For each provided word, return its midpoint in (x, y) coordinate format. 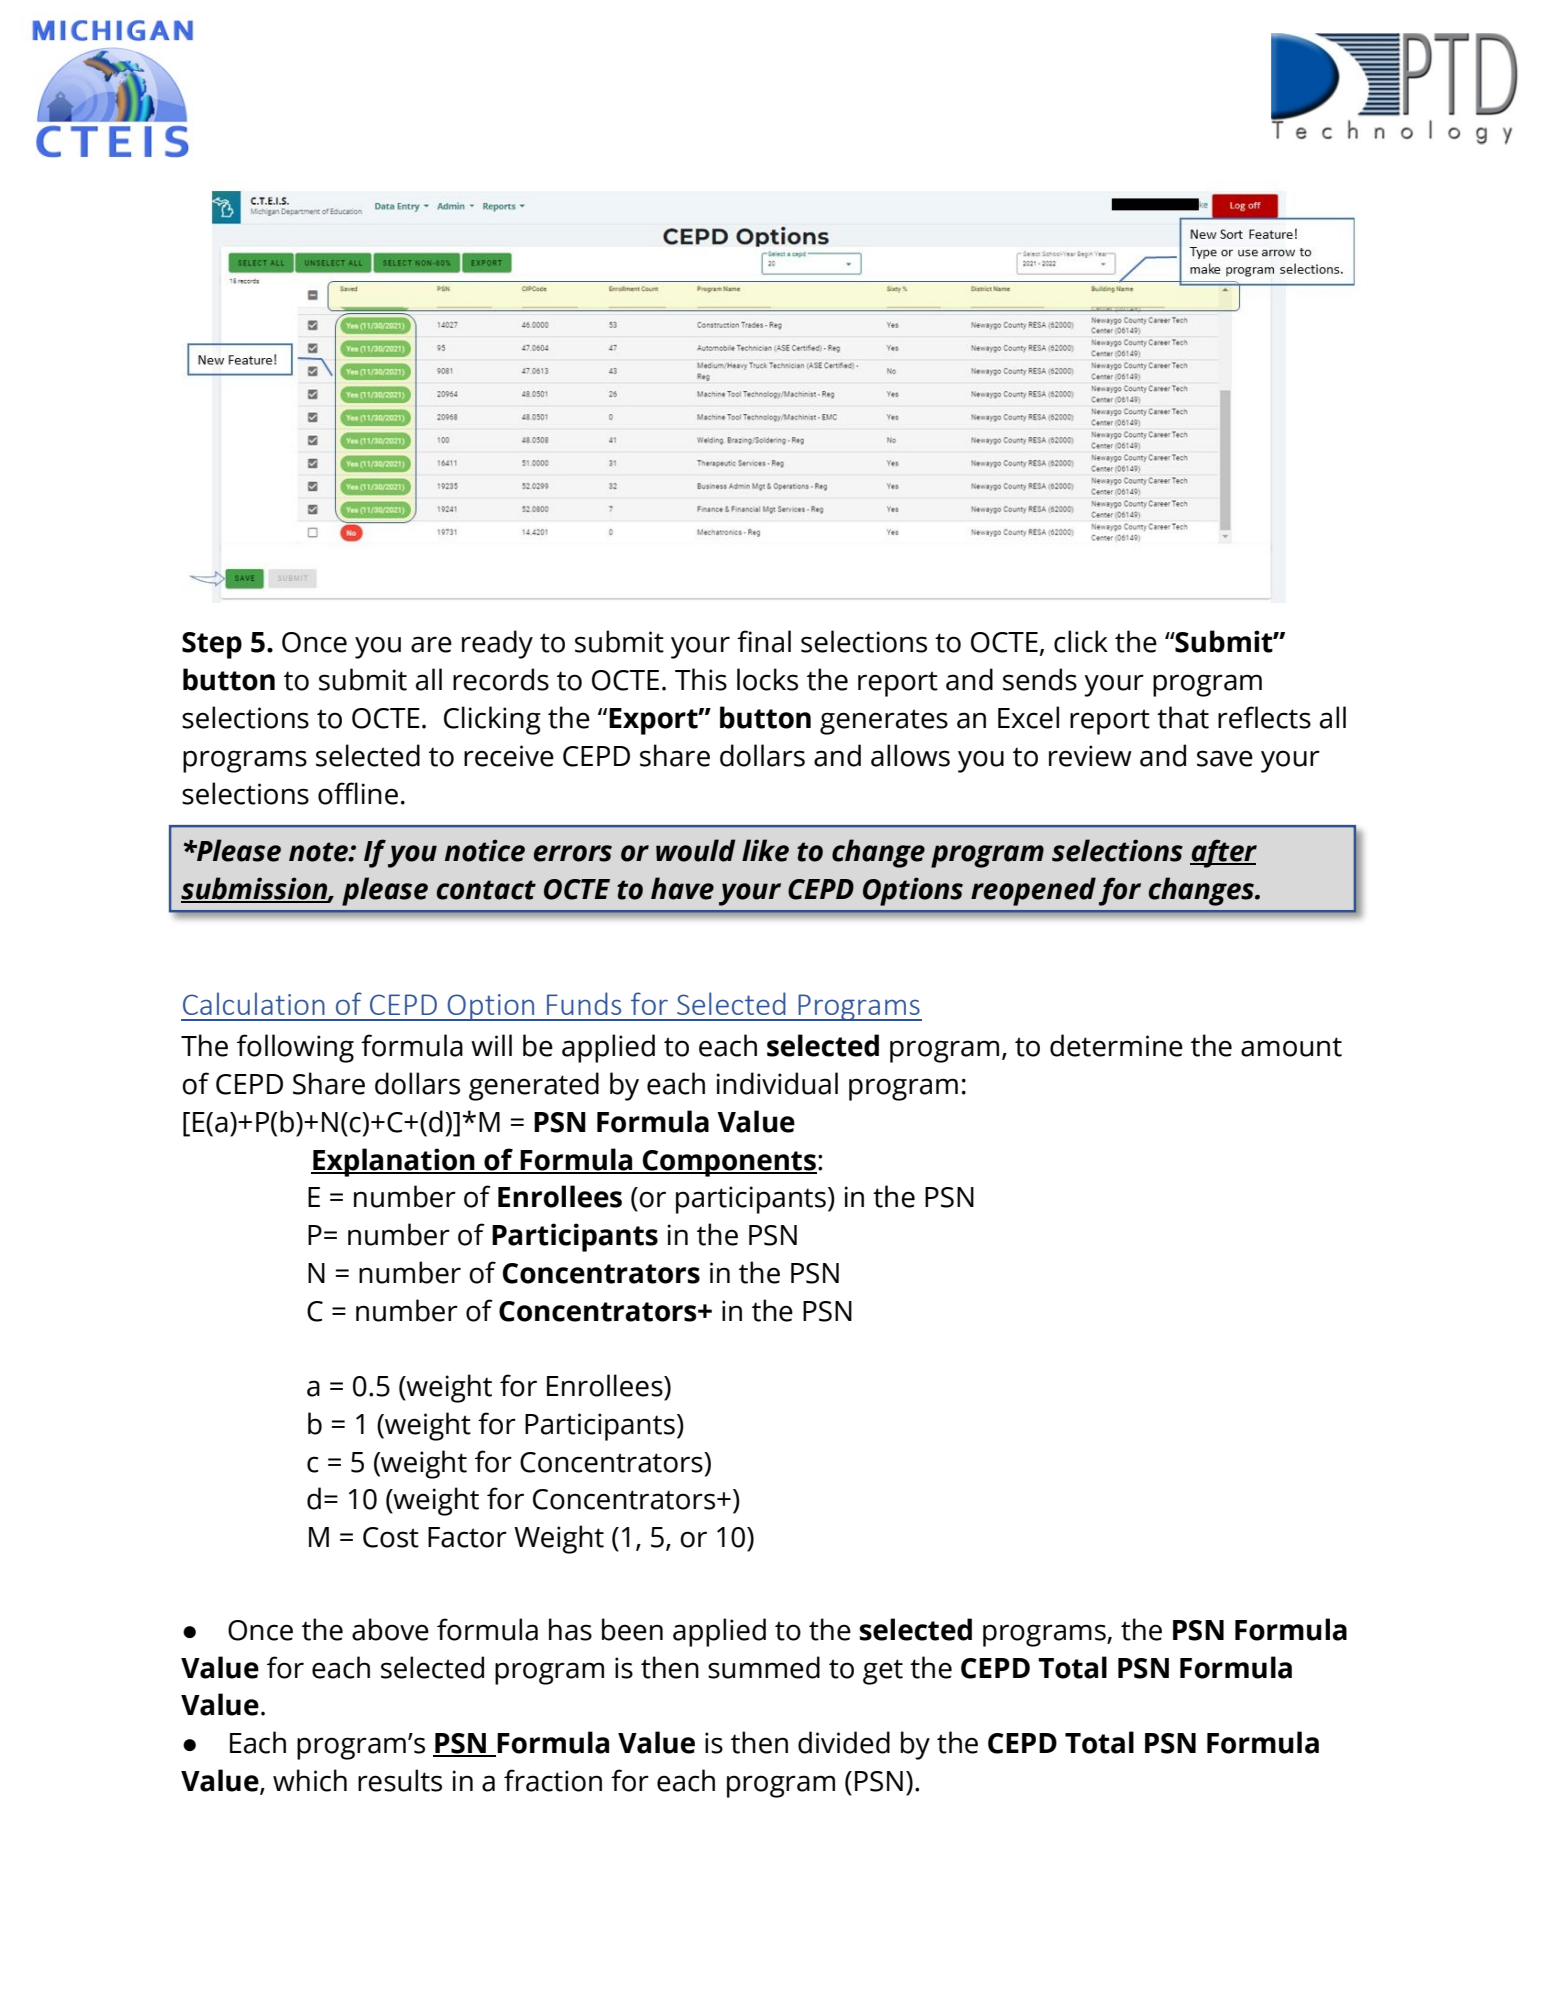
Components (729, 1163)
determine (1116, 1045)
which (310, 1780)
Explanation (394, 1162)
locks (767, 679)
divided (844, 1742)
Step (212, 645)
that (1183, 717)
